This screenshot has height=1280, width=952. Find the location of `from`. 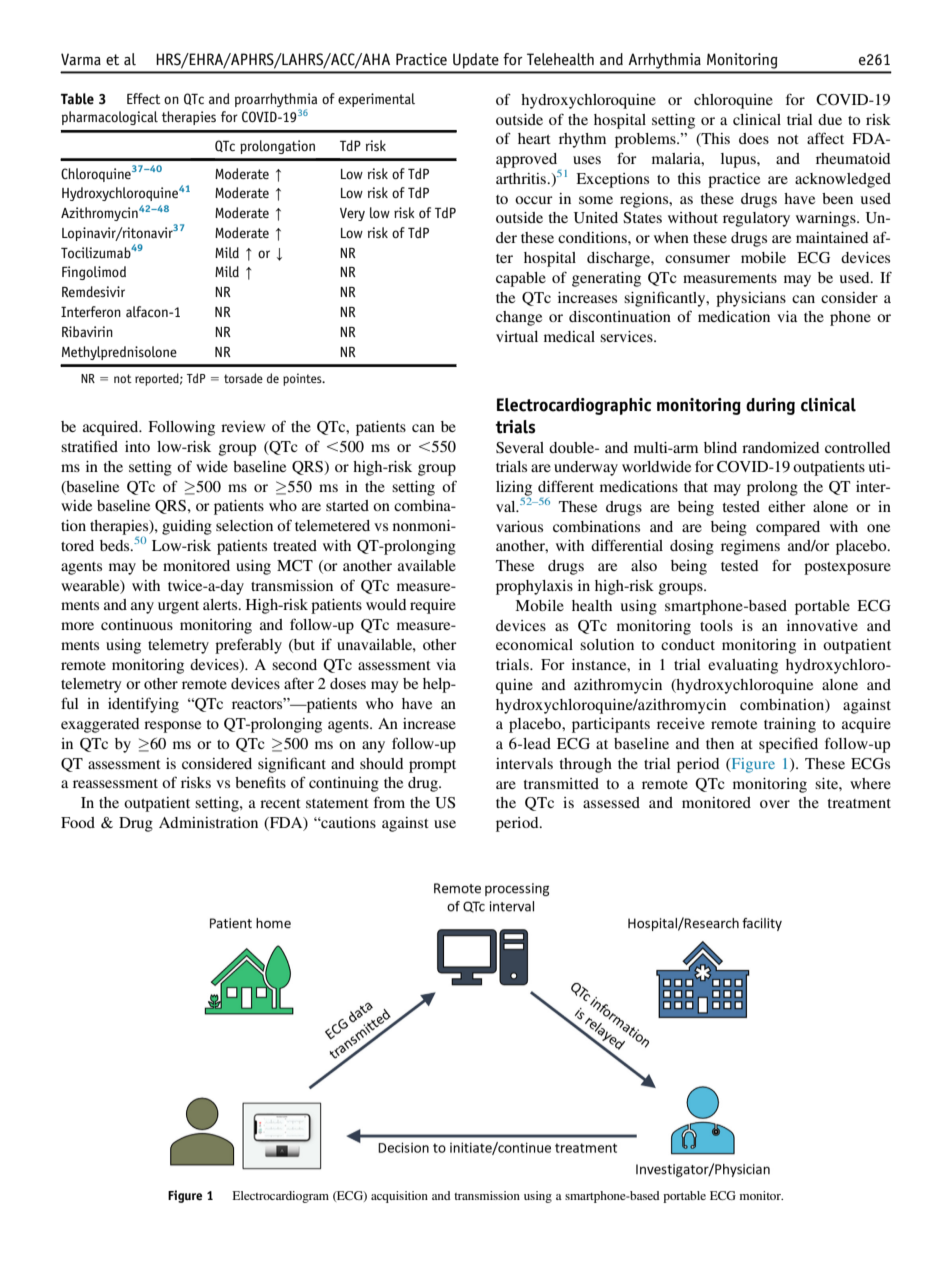

from is located at coordinates (389, 802).
